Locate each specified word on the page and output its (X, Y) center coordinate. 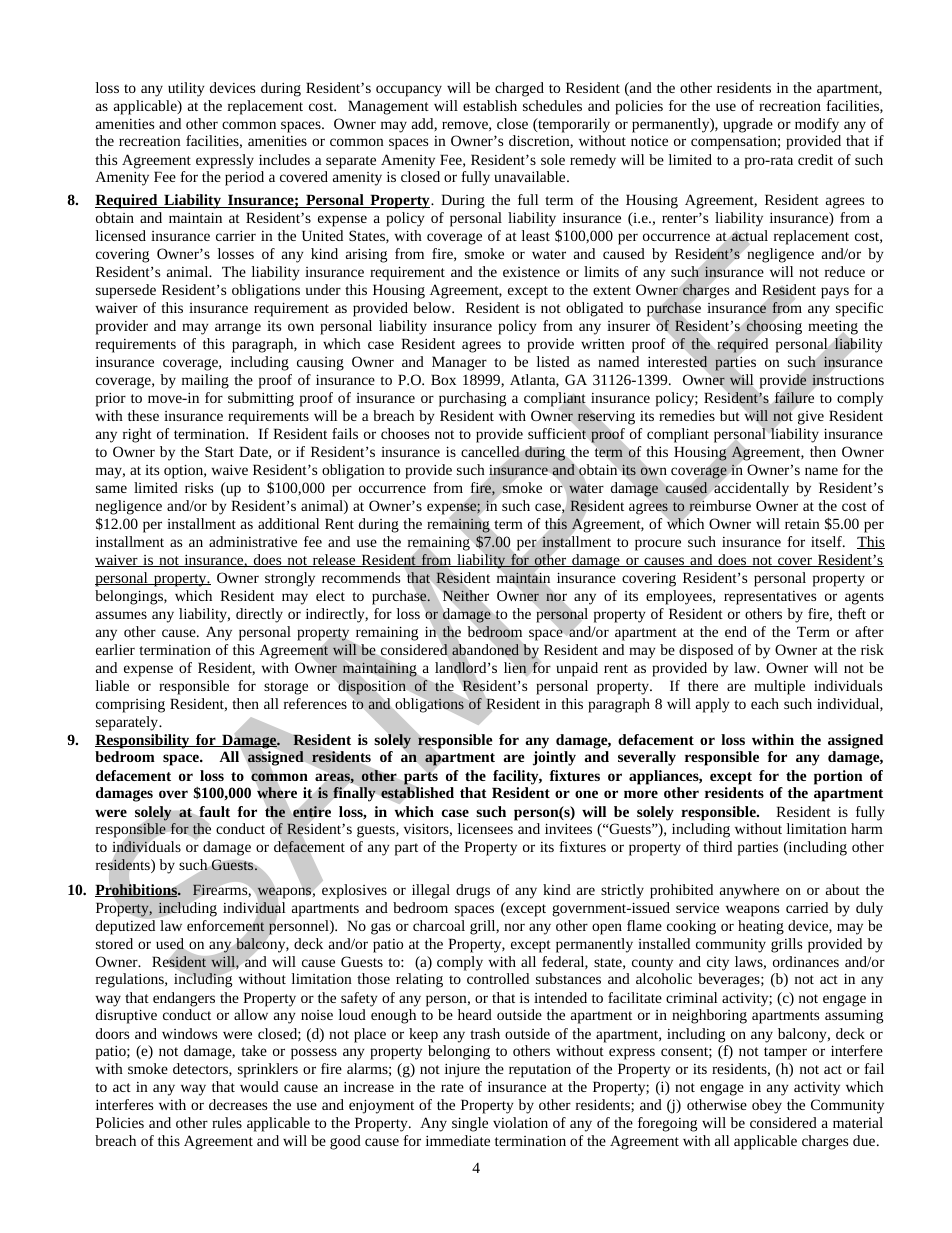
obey (767, 1106)
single (470, 1124)
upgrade (748, 125)
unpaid (577, 669)
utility (186, 89)
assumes (121, 615)
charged (519, 89)
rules (227, 1122)
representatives (770, 598)
